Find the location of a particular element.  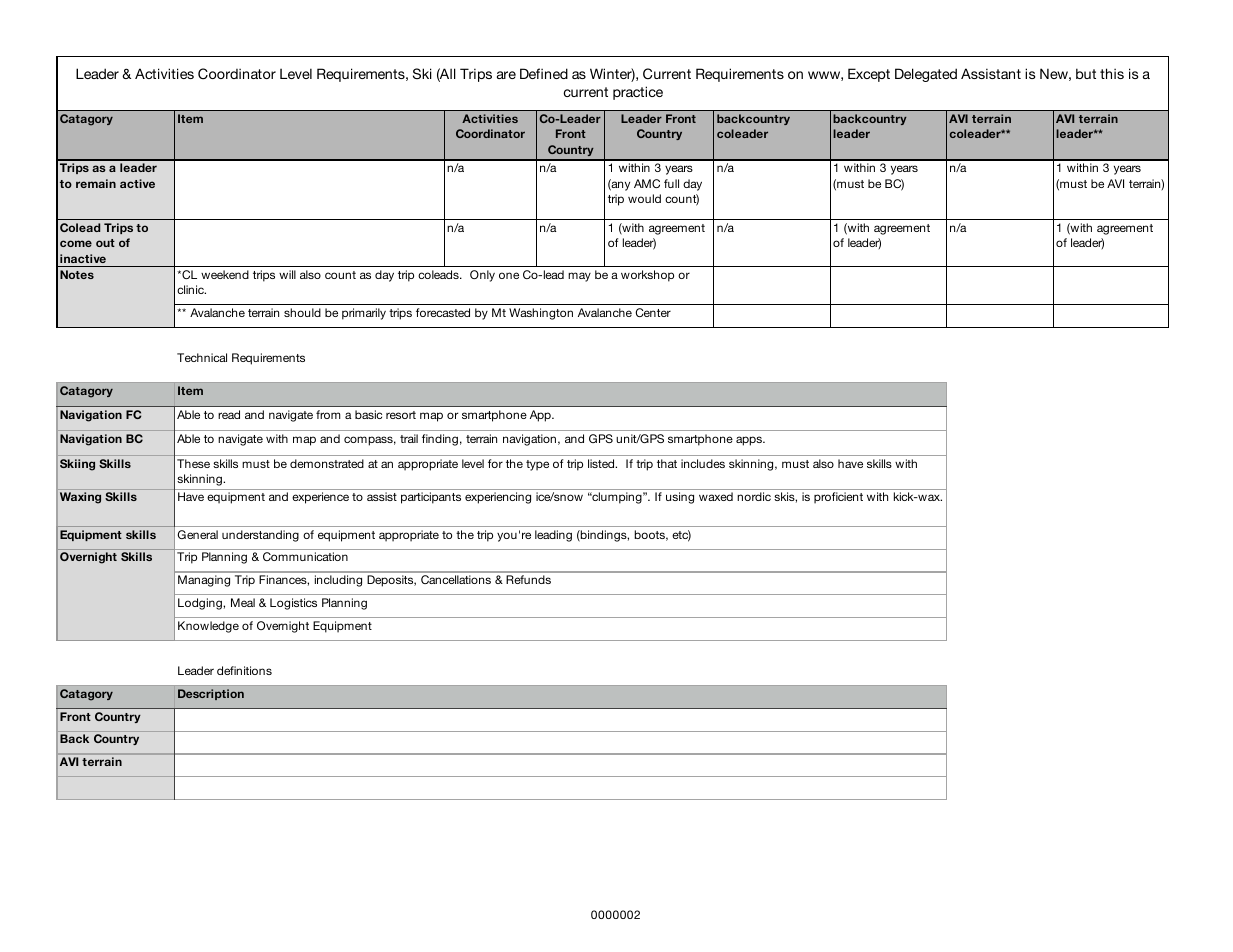

practice is located at coordinates (638, 93).
